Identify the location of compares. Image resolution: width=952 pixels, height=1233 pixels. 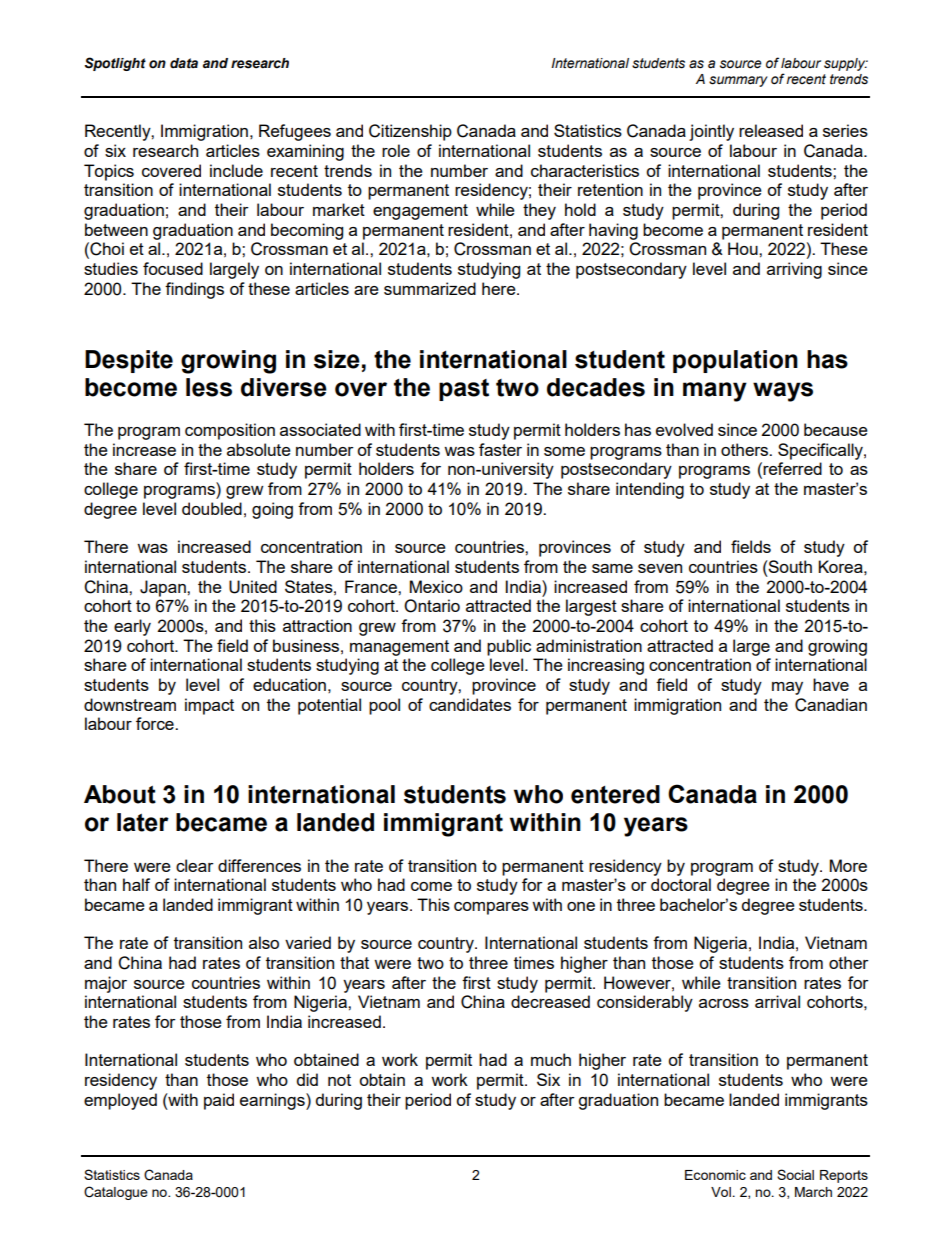
(491, 908).
